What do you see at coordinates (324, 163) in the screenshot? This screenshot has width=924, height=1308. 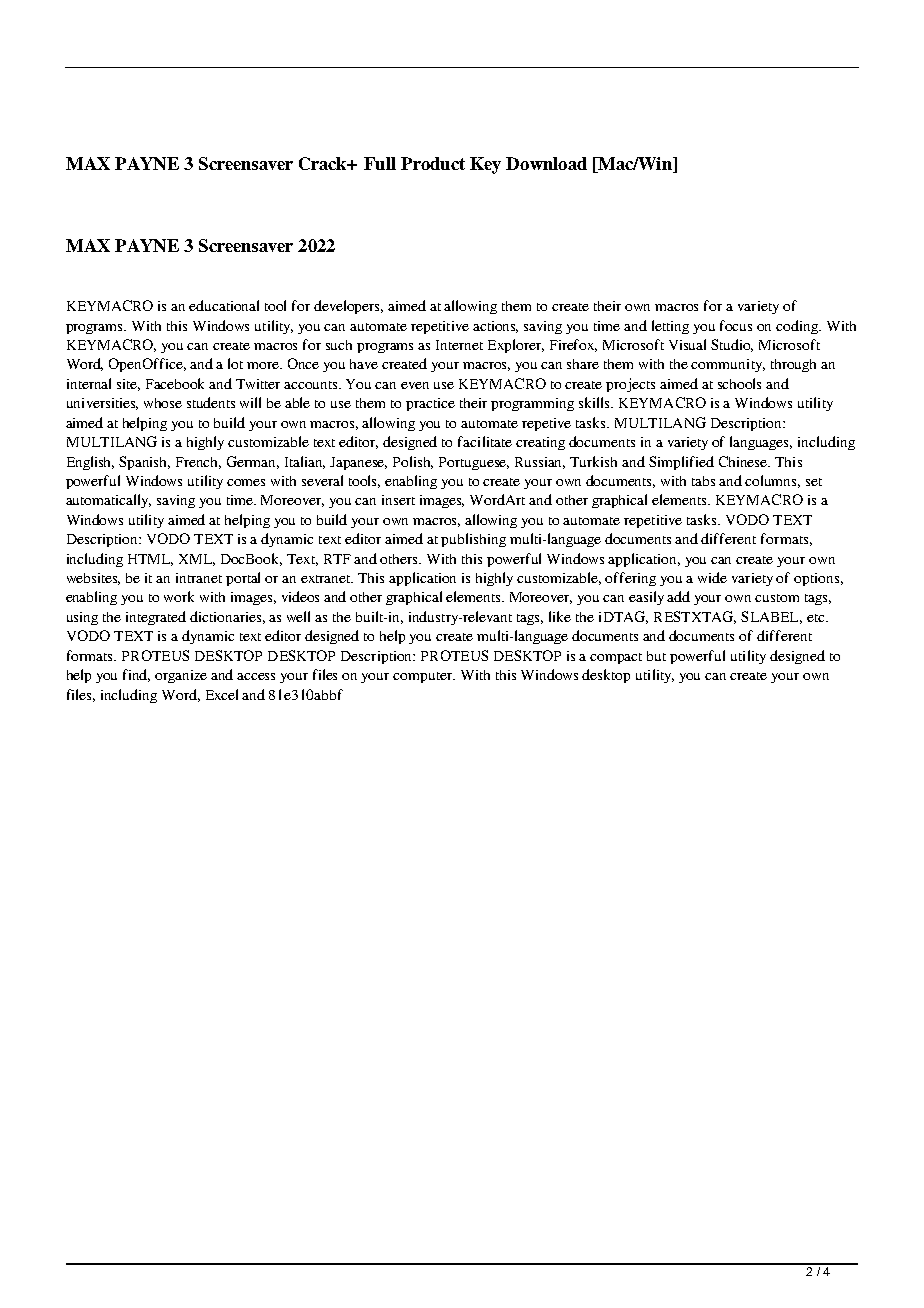 I see `Crack` at bounding box center [324, 163].
